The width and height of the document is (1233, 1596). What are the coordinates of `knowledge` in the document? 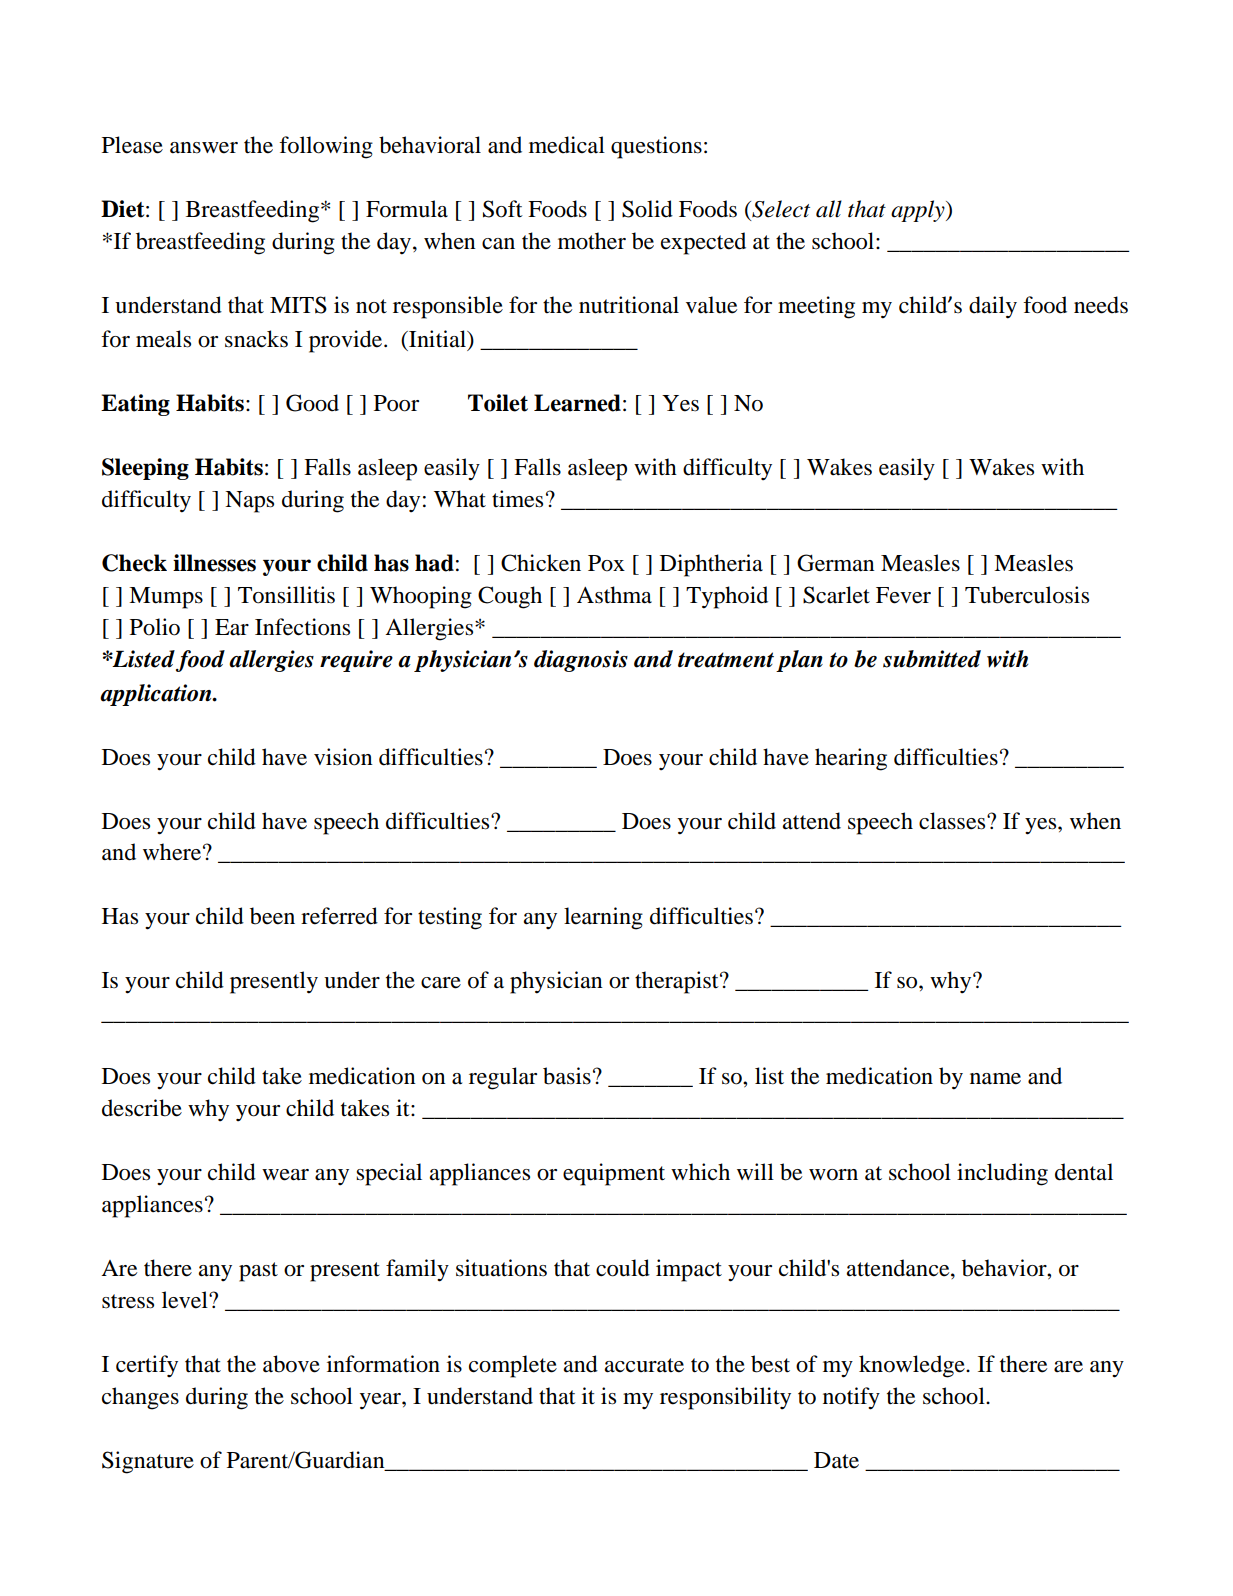 It's located at (913, 1366).
